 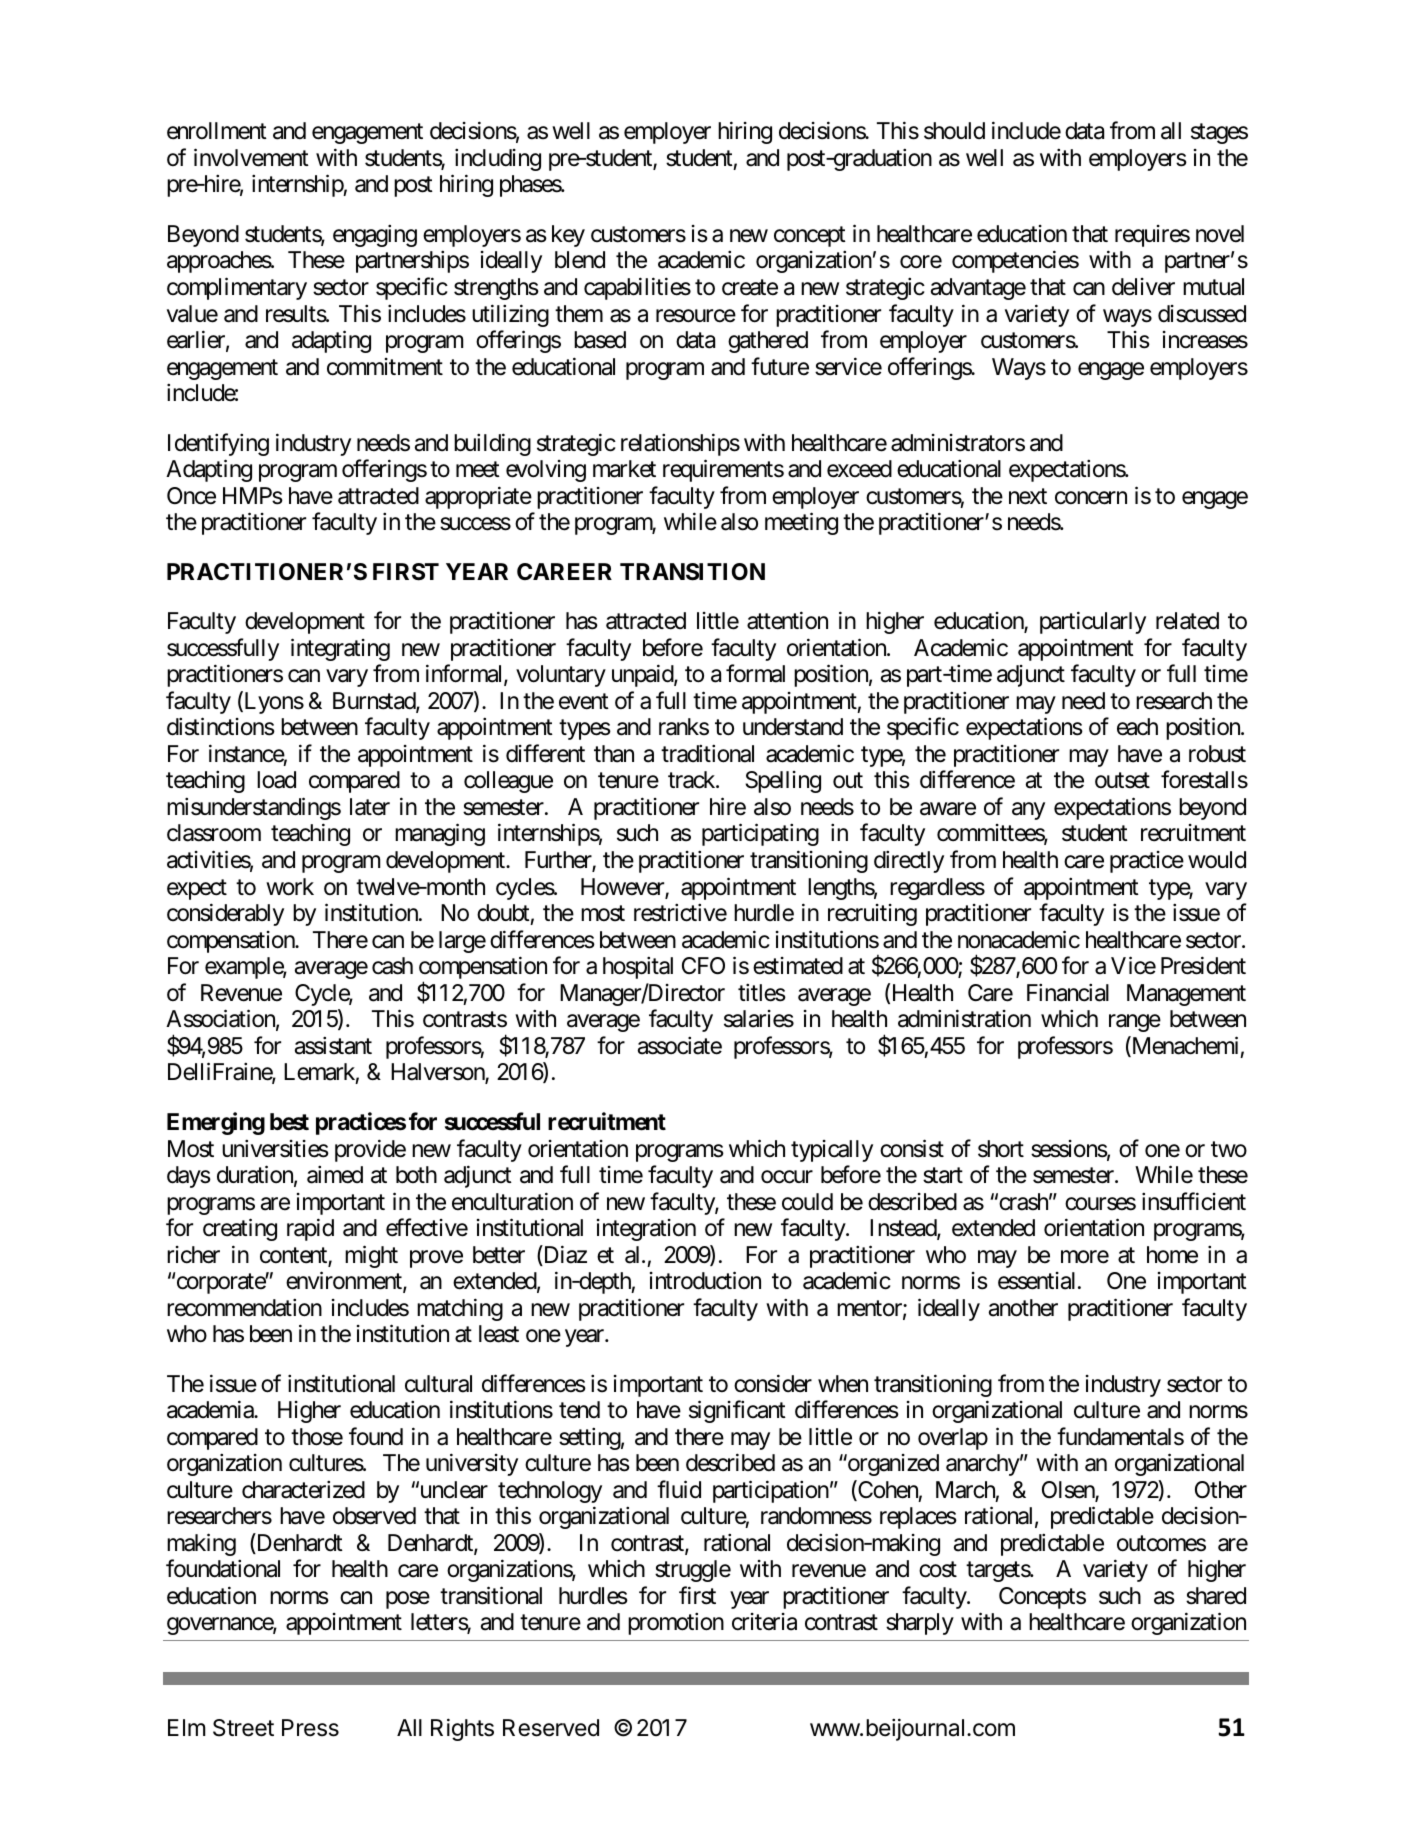 I want to click on involvement, so click(x=251, y=157).
